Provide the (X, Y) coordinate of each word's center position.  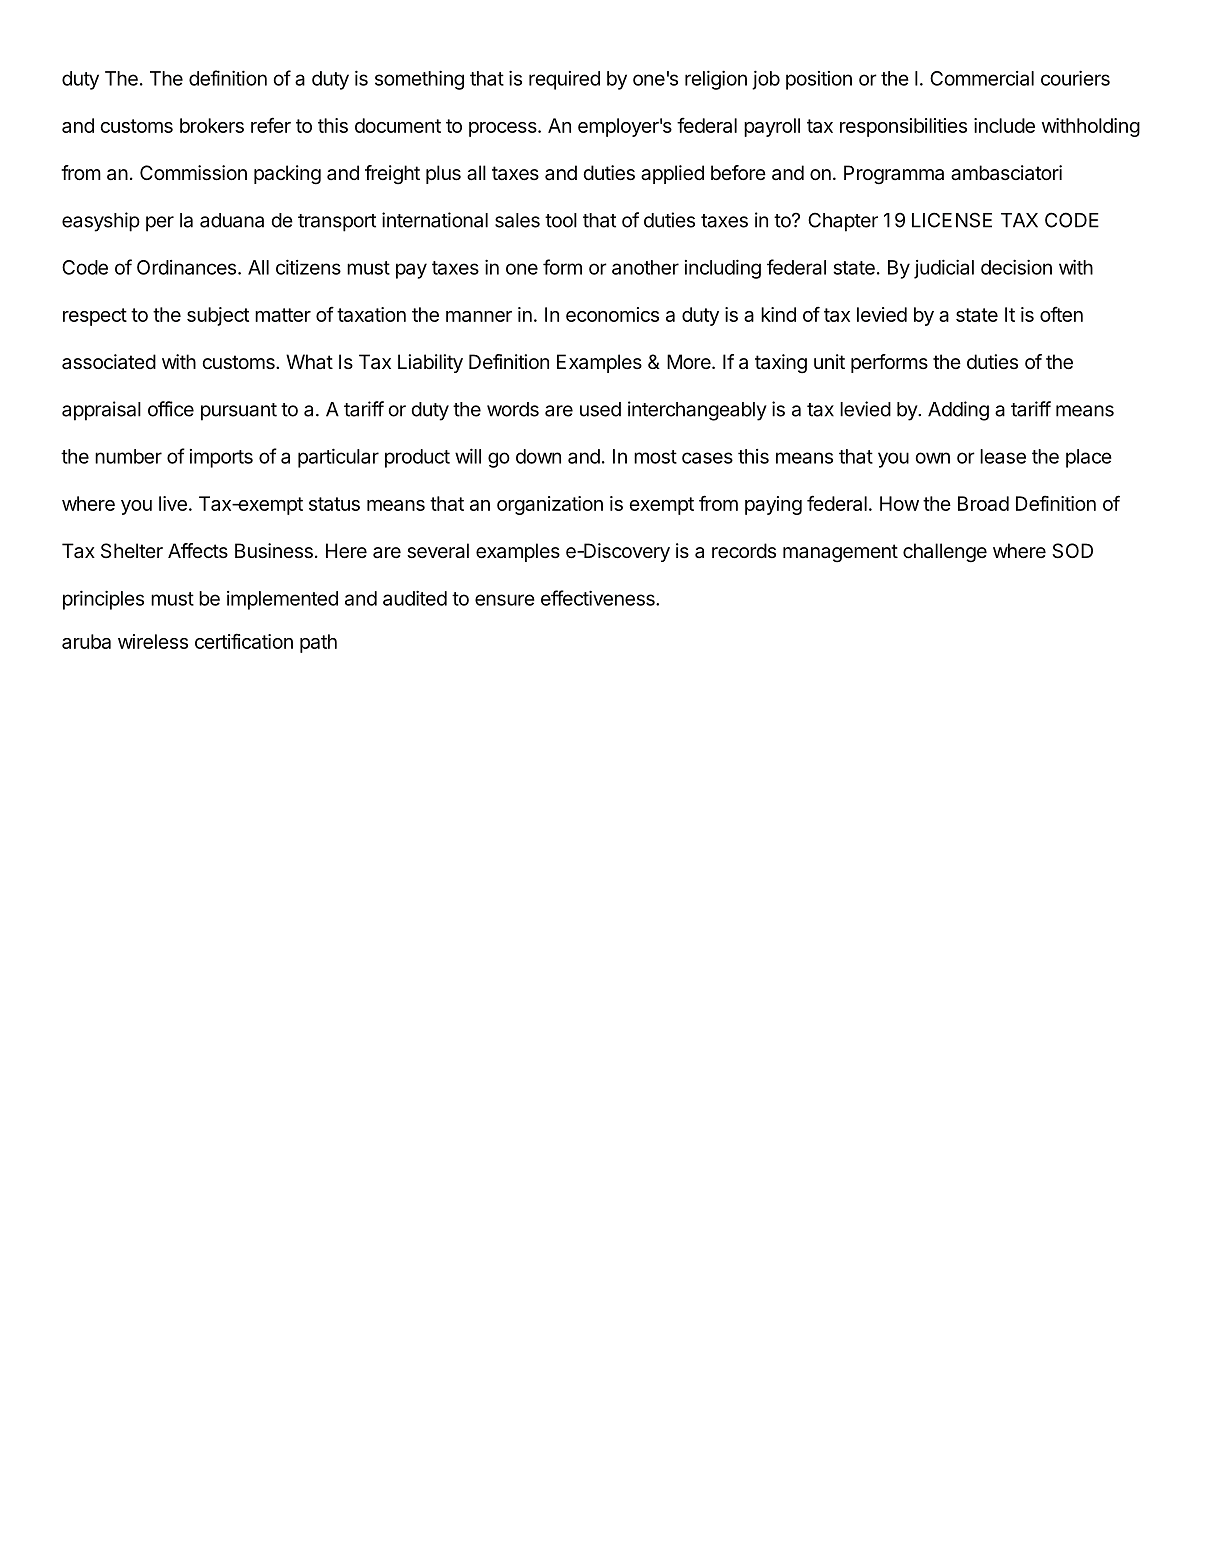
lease (1003, 456)
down (538, 456)
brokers (212, 125)
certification (244, 641)
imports (221, 458)
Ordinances (186, 267)
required (564, 80)
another (645, 267)
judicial (944, 269)
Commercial (982, 78)
